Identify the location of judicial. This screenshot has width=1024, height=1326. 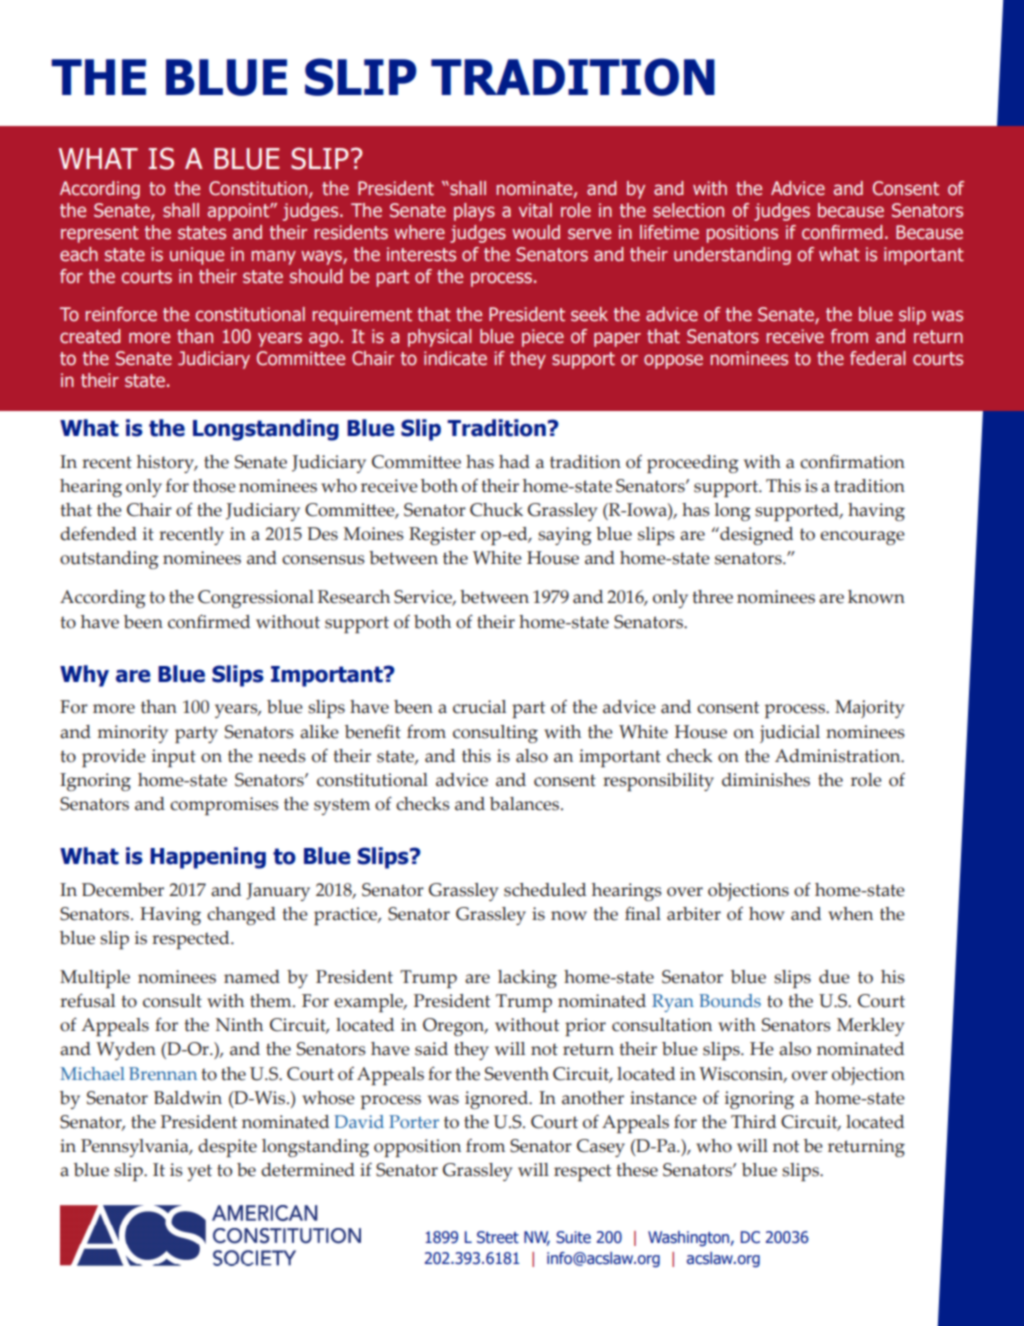
(790, 734).
